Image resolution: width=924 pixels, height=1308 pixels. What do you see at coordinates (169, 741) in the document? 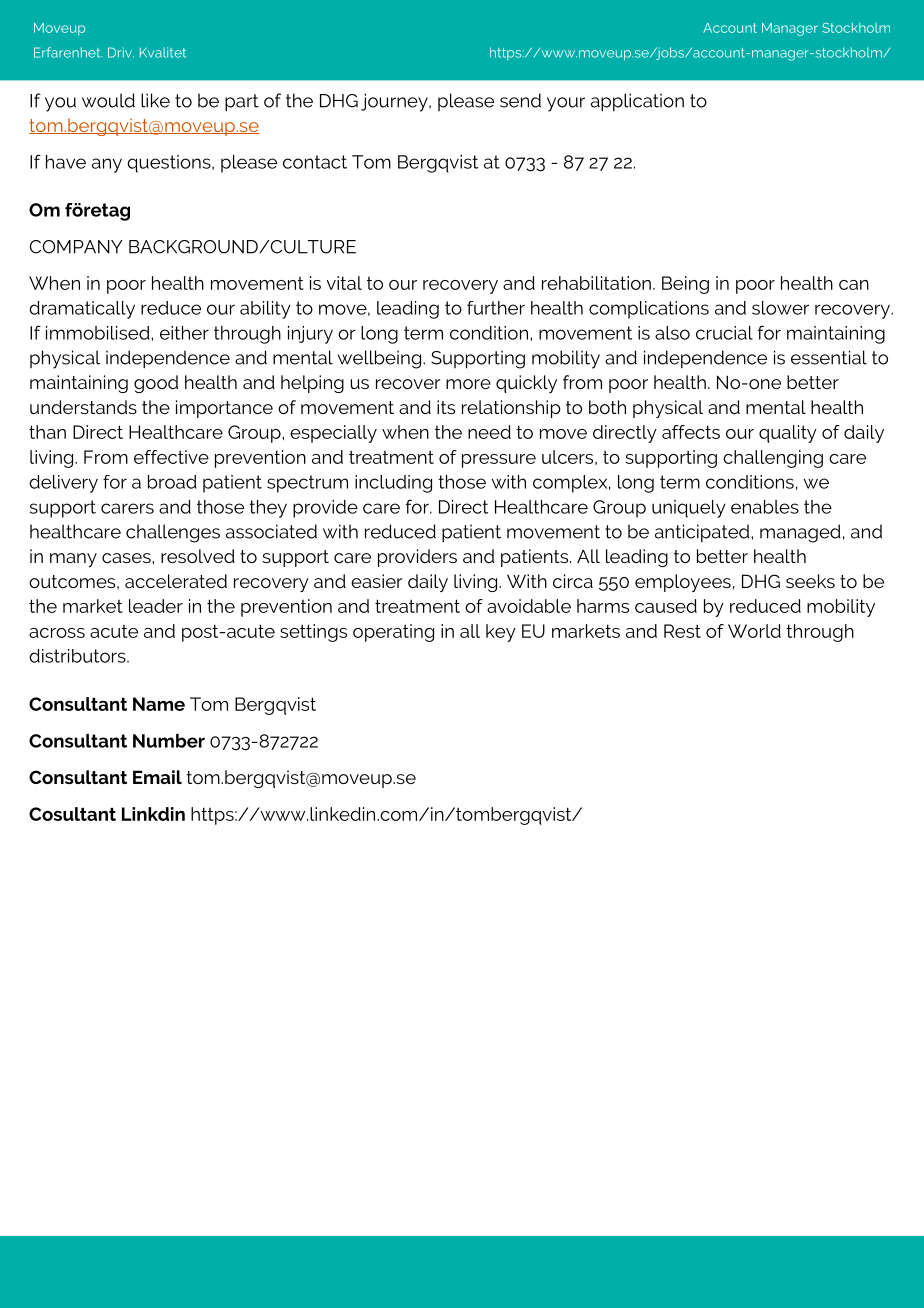
I see `Number` at bounding box center [169, 741].
